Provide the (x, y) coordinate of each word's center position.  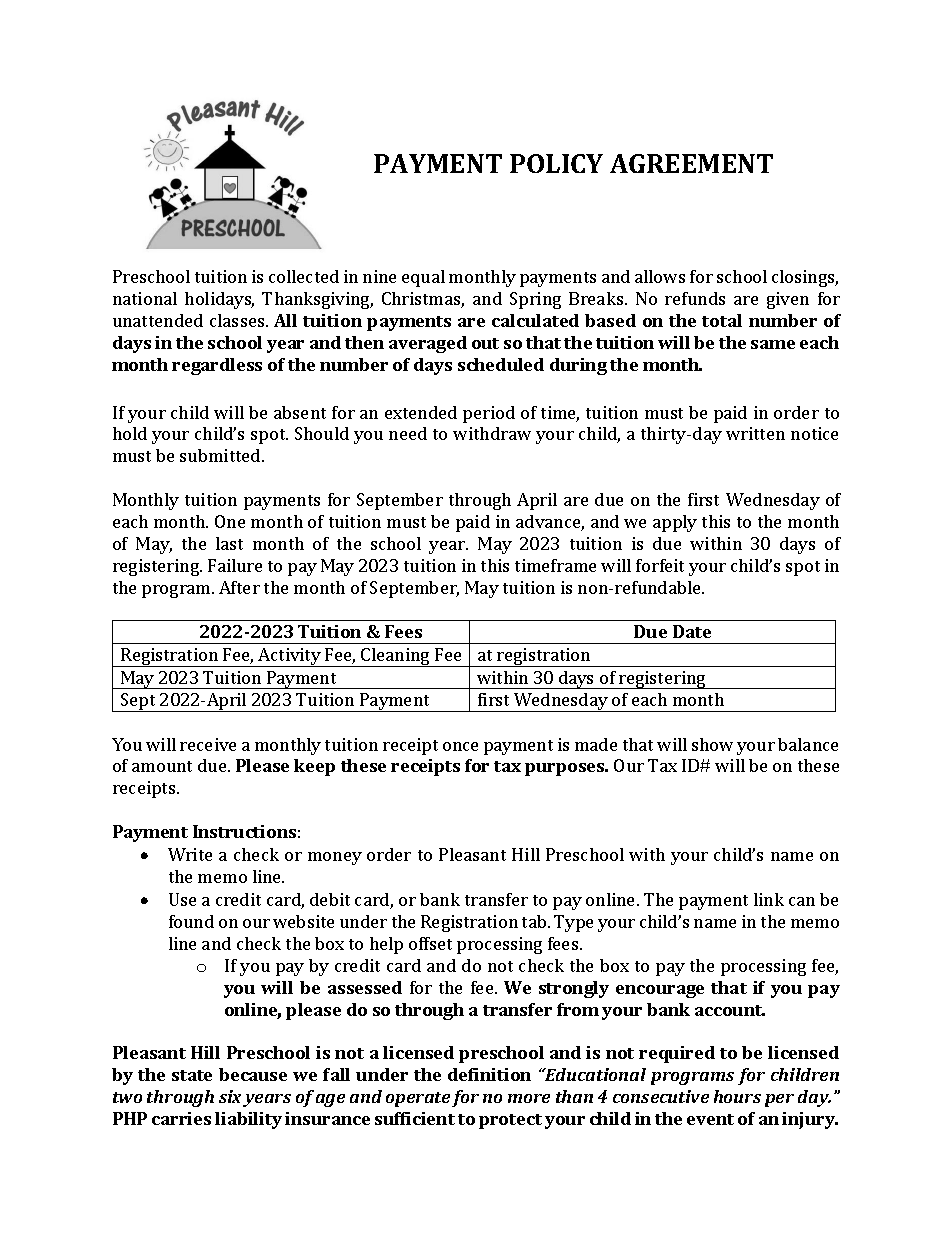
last (229, 543)
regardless (217, 366)
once (460, 746)
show (712, 744)
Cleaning (395, 657)
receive (208, 744)
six (231, 1098)
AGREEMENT (691, 163)
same (773, 344)
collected (304, 276)
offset (430, 943)
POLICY (556, 163)
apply (675, 523)
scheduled (501, 364)
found (191, 921)
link (769, 899)
